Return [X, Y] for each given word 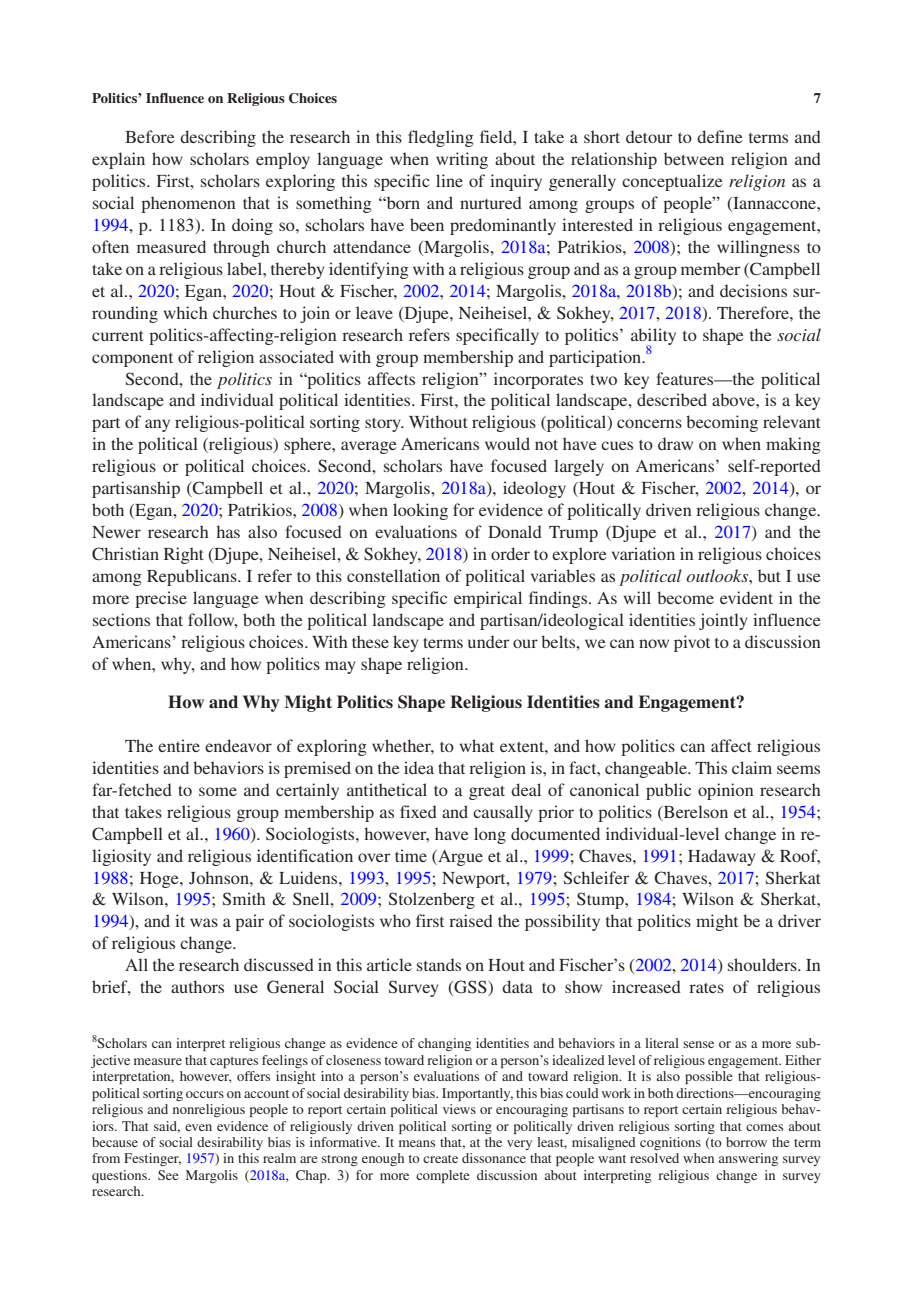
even [198, 1127]
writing [462, 160]
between [694, 158]
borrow [746, 1142]
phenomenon [188, 204]
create [440, 1159]
